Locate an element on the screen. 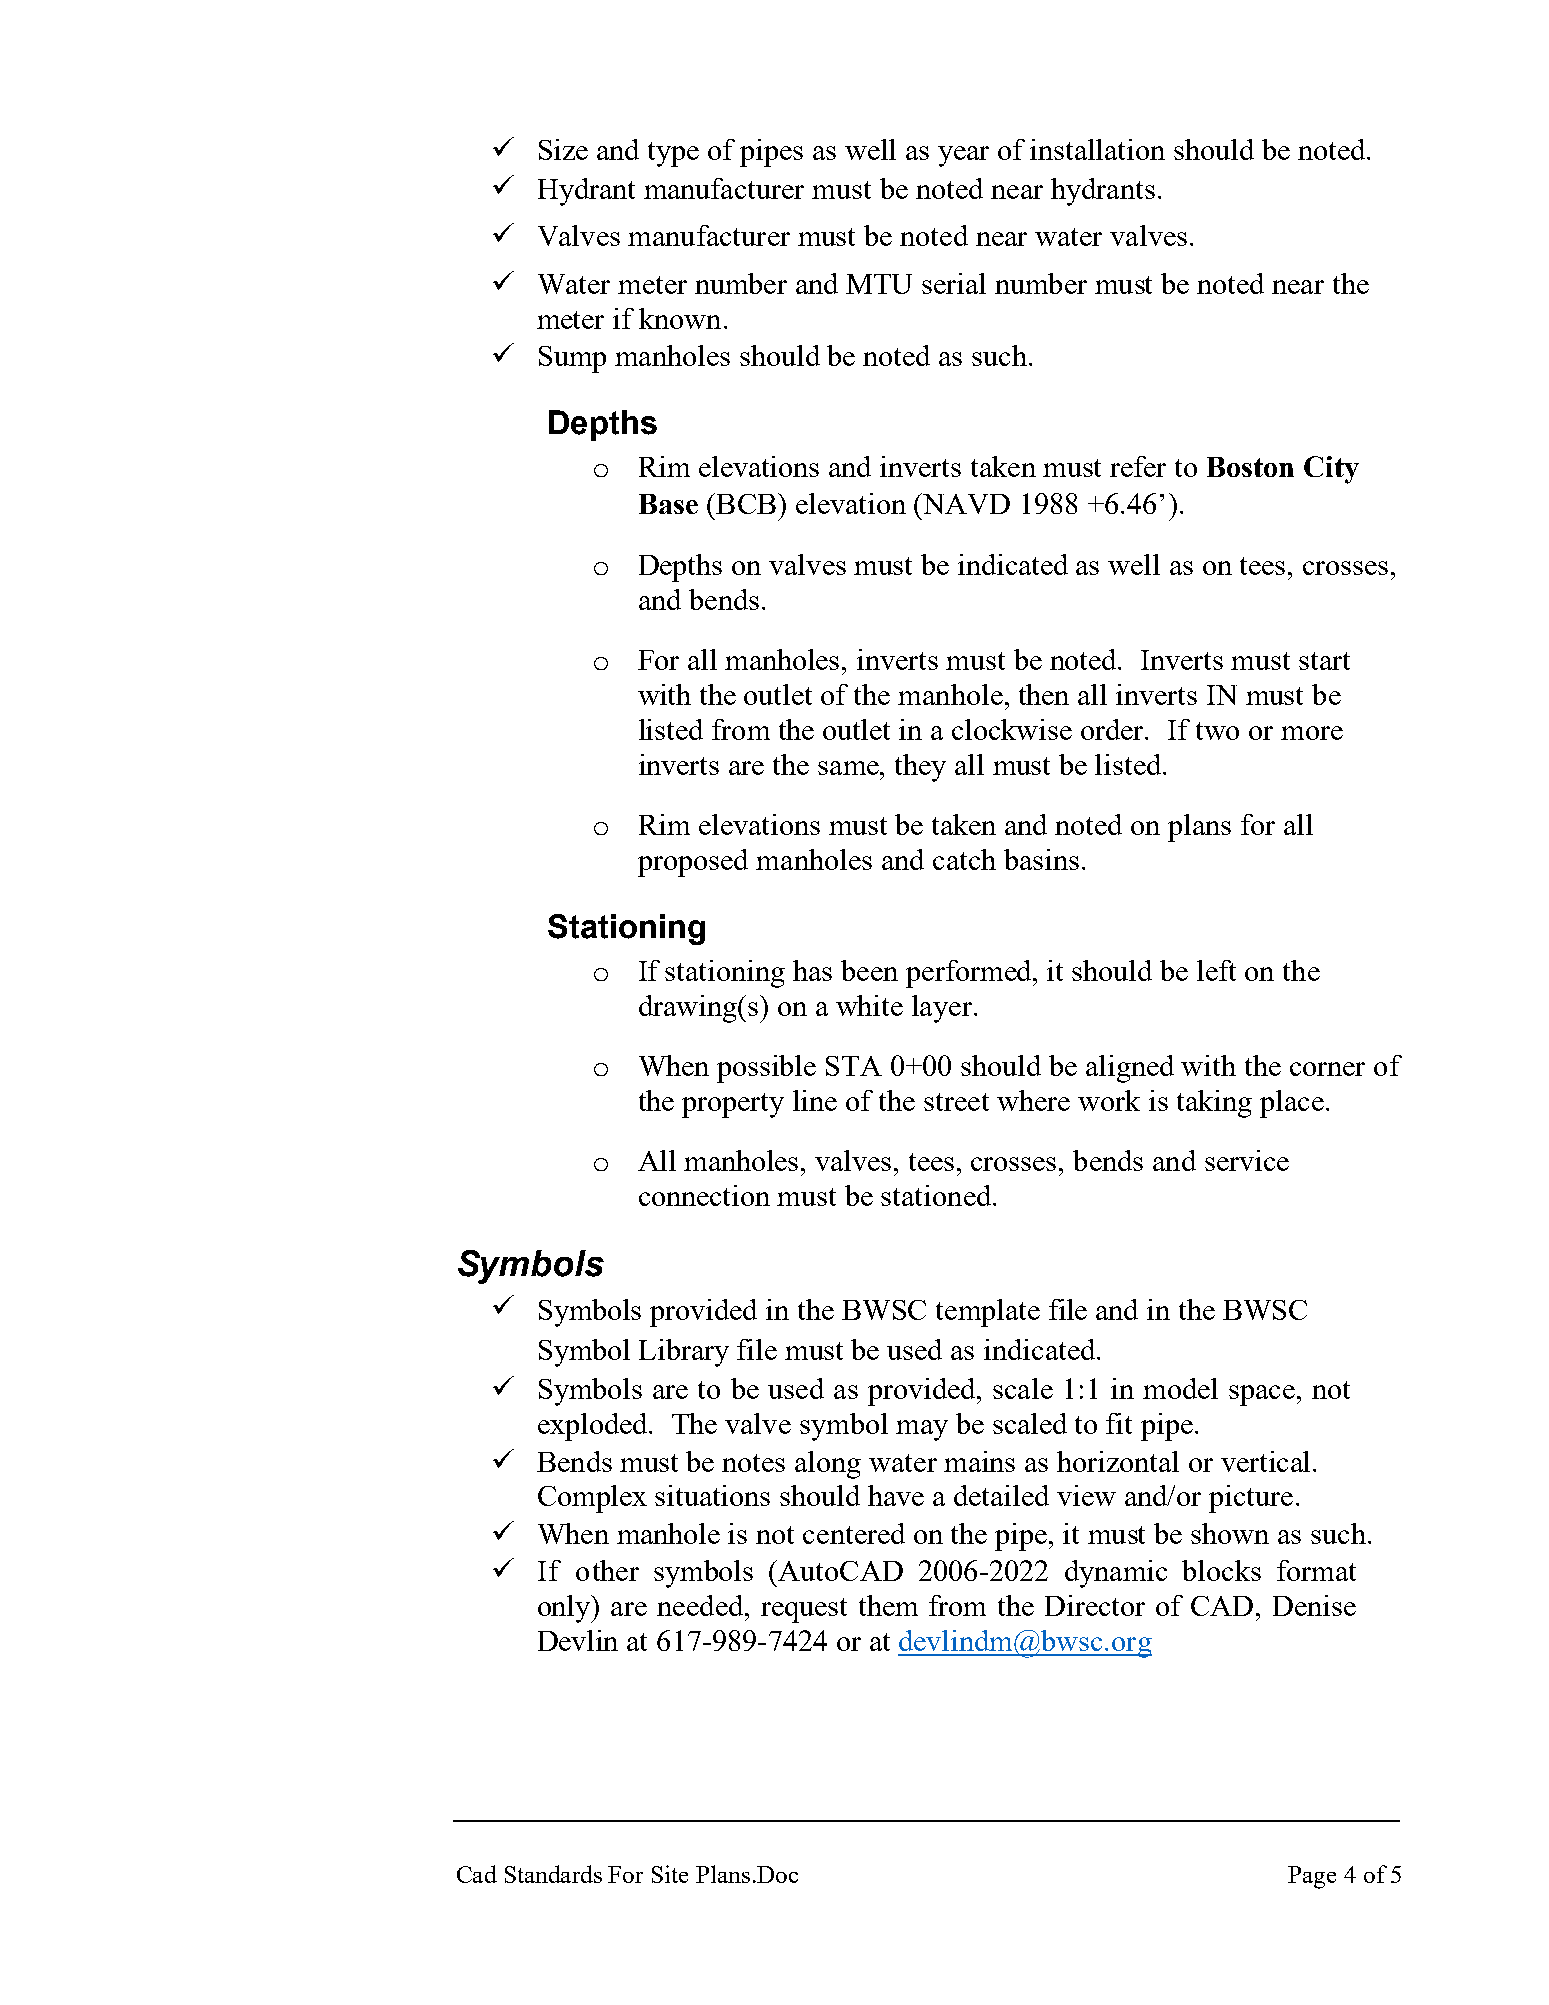 This screenshot has height=2005, width=1549. them is located at coordinates (888, 1605).
